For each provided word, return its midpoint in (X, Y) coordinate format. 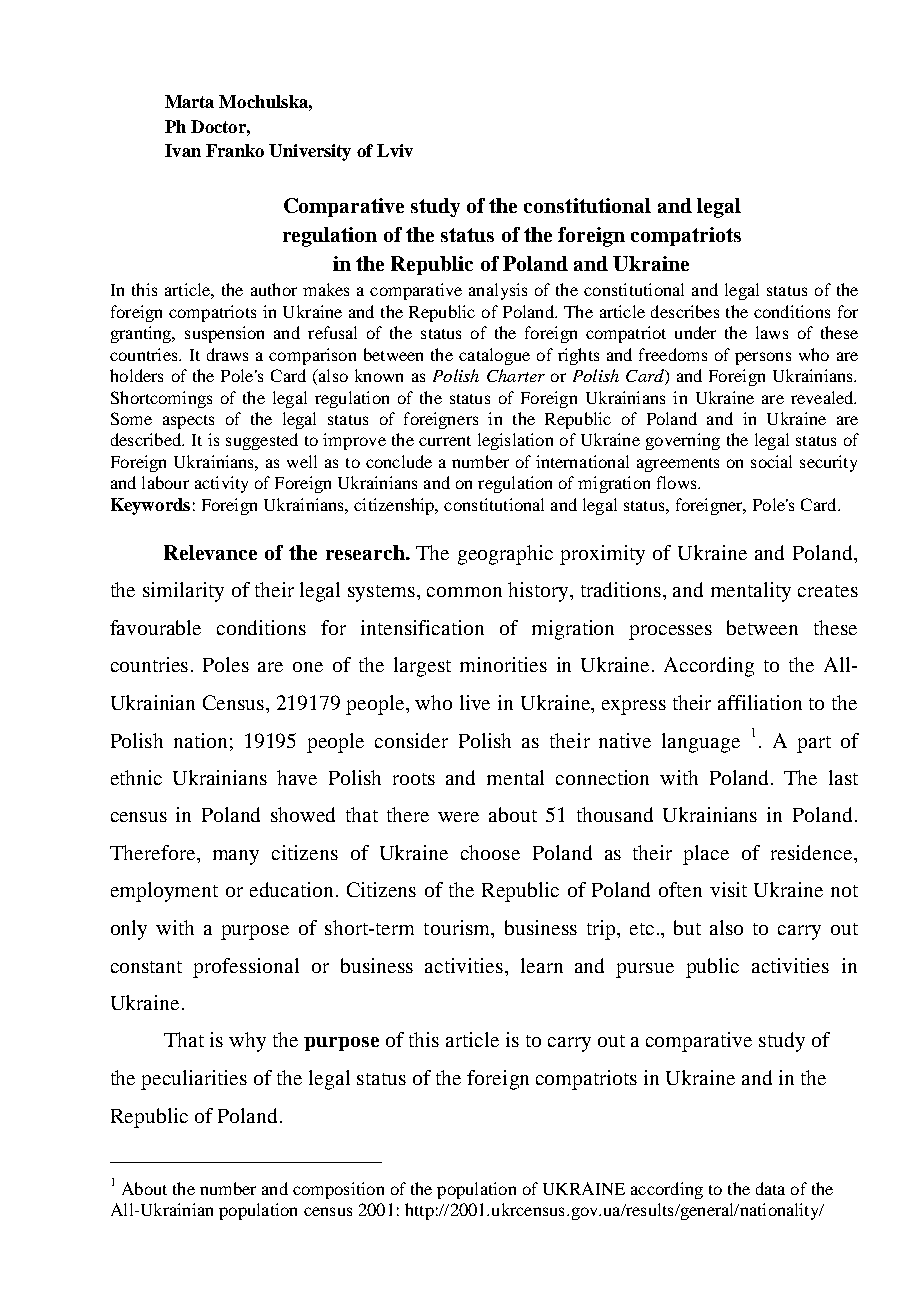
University (310, 152)
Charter (516, 375)
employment (164, 892)
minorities (503, 664)
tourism (458, 929)
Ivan (183, 150)
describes (685, 311)
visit (728, 889)
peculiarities (194, 1080)
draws (227, 354)
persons (763, 358)
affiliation (760, 702)
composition (338, 1190)
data (770, 1188)
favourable (155, 627)
